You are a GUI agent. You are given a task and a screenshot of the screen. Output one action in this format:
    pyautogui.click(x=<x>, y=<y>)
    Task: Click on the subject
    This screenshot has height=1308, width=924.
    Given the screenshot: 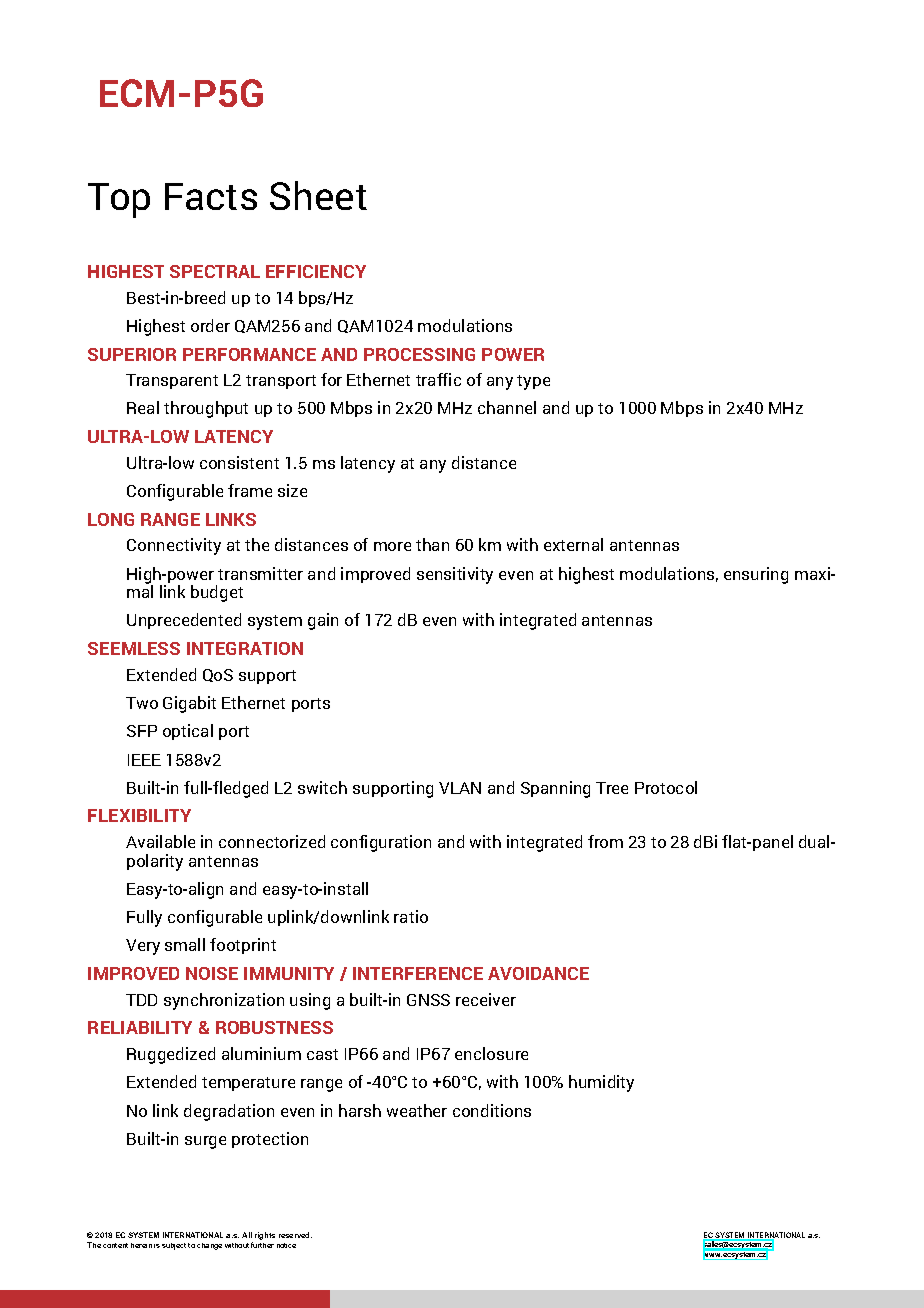 What is the action you would take?
    pyautogui.click(x=174, y=1246)
